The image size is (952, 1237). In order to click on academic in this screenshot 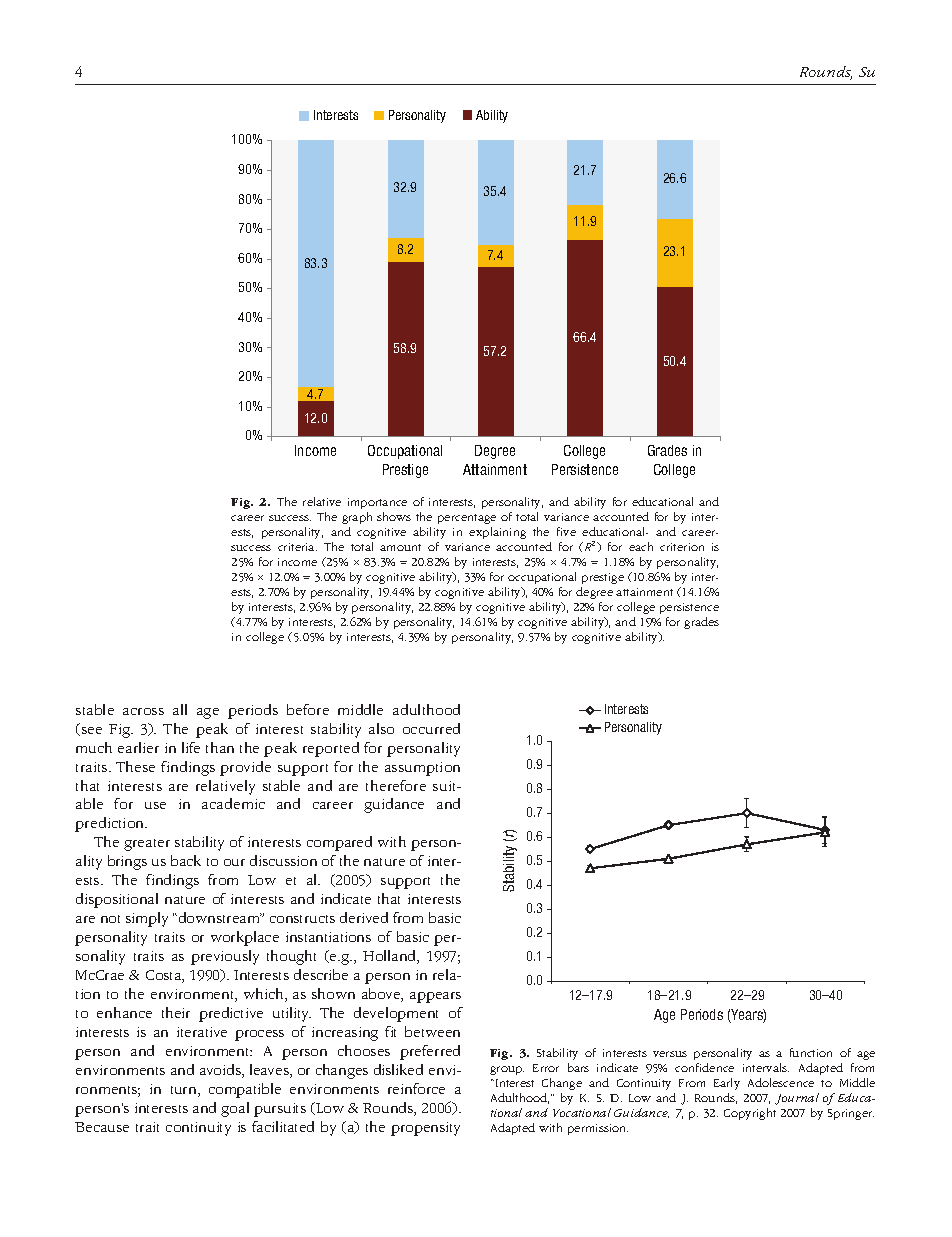, I will do `click(233, 803)`.
